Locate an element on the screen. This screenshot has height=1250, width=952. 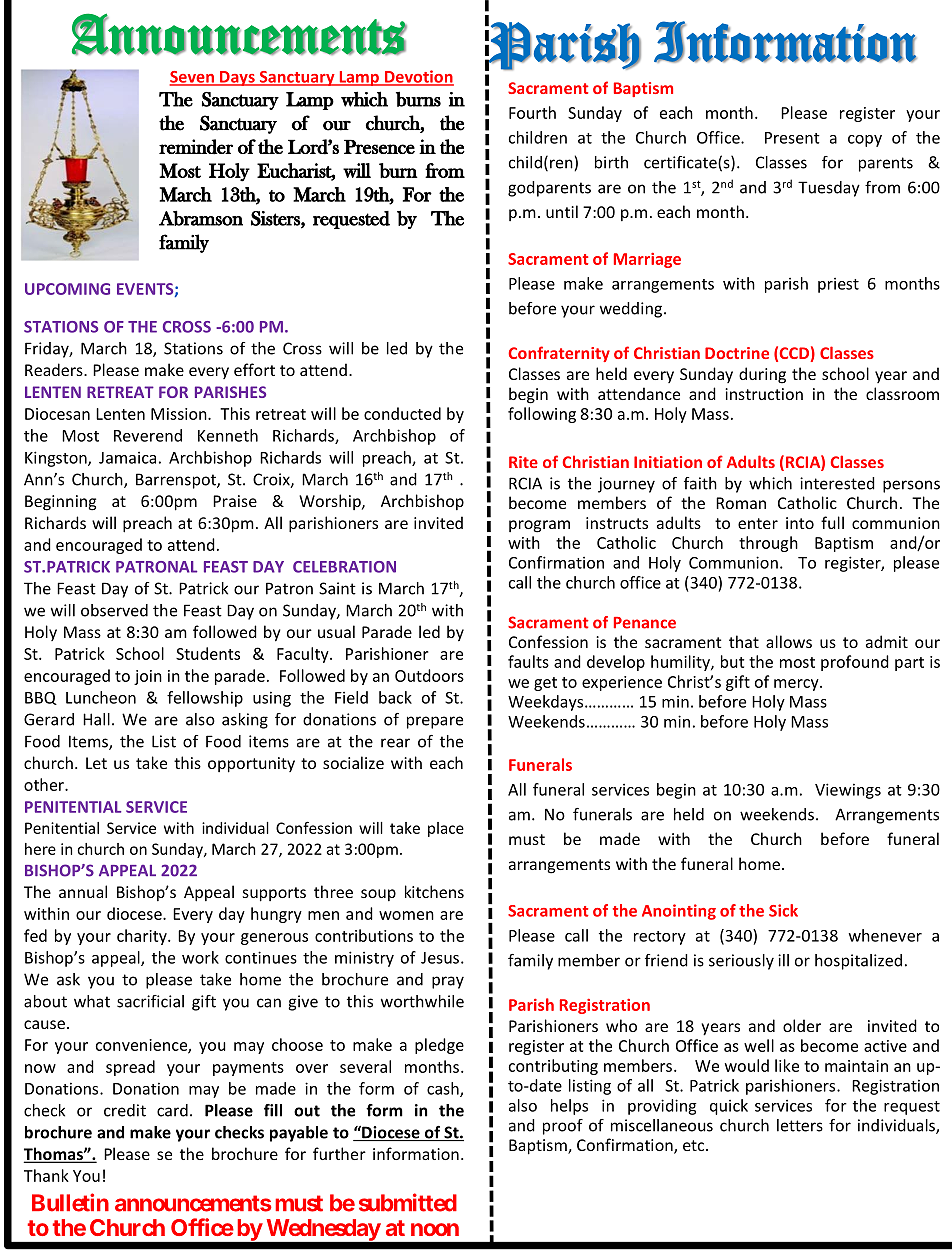
noon is located at coordinates (435, 1229).
